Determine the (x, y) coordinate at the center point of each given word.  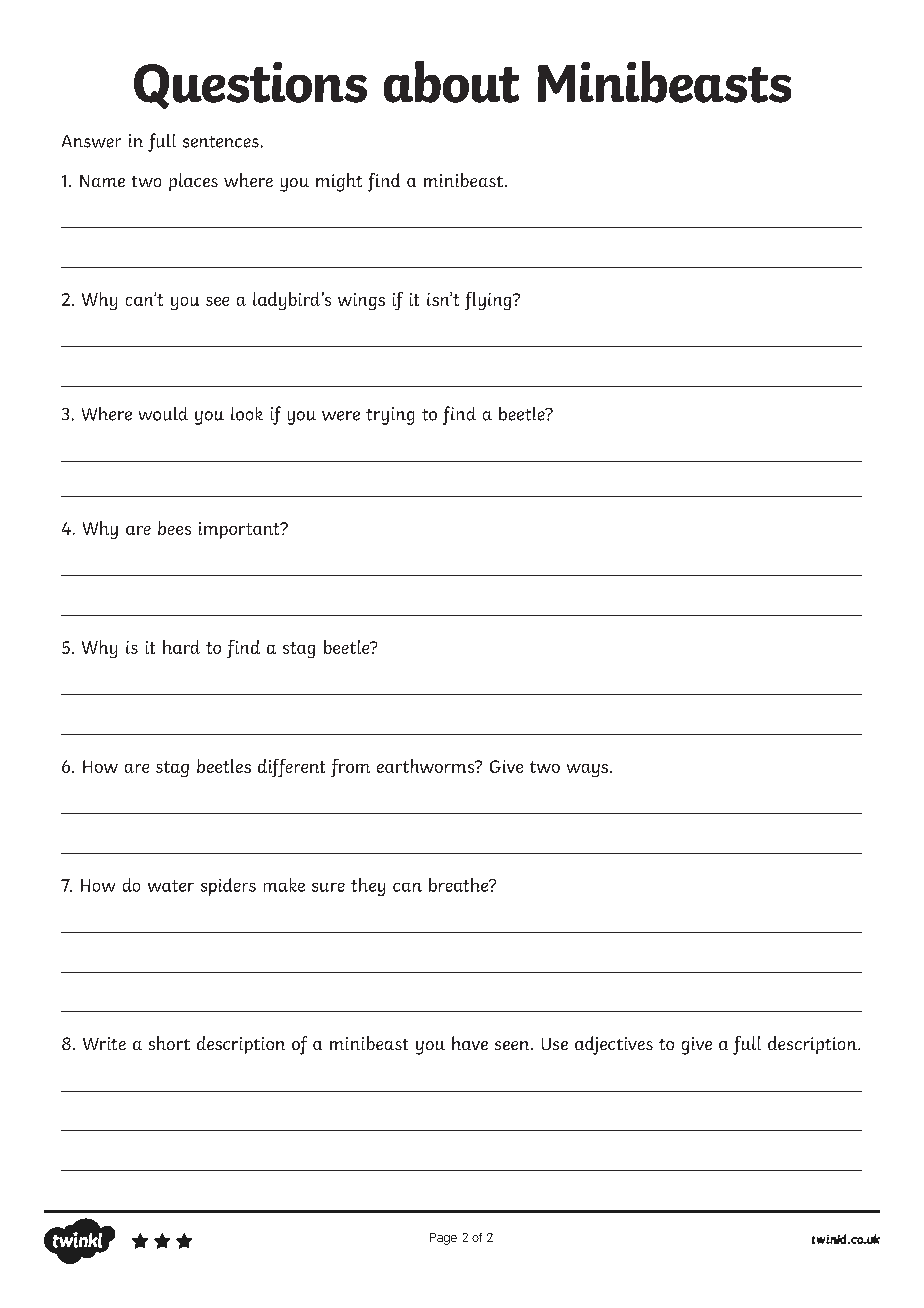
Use (555, 1044)
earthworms (427, 766)
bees (174, 528)
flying (489, 301)
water (171, 886)
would (163, 414)
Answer (91, 141)
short (169, 1043)
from (350, 768)
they (368, 887)
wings (361, 301)
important (240, 530)
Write (104, 1043)
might (339, 182)
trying (390, 416)
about (451, 82)
